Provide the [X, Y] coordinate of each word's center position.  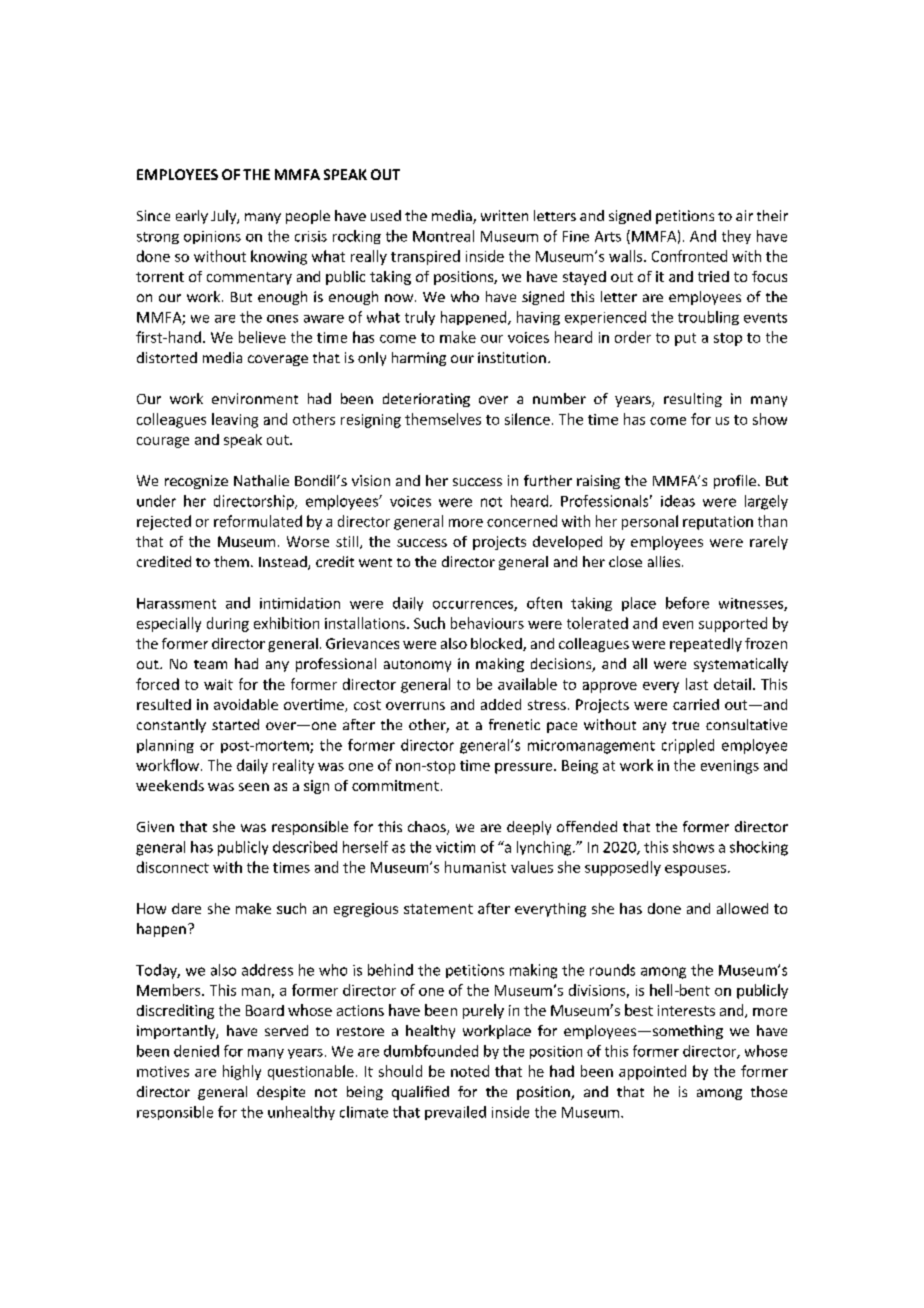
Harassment [176, 603]
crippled [688, 746]
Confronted [689, 256]
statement [438, 909]
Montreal [443, 236]
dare [186, 908]
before [687, 603]
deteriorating [426, 400]
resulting [693, 400]
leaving [235, 420]
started [235, 724]
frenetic [514, 724]
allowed [742, 908]
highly [242, 1072]
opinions [212, 237]
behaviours [487, 623]
